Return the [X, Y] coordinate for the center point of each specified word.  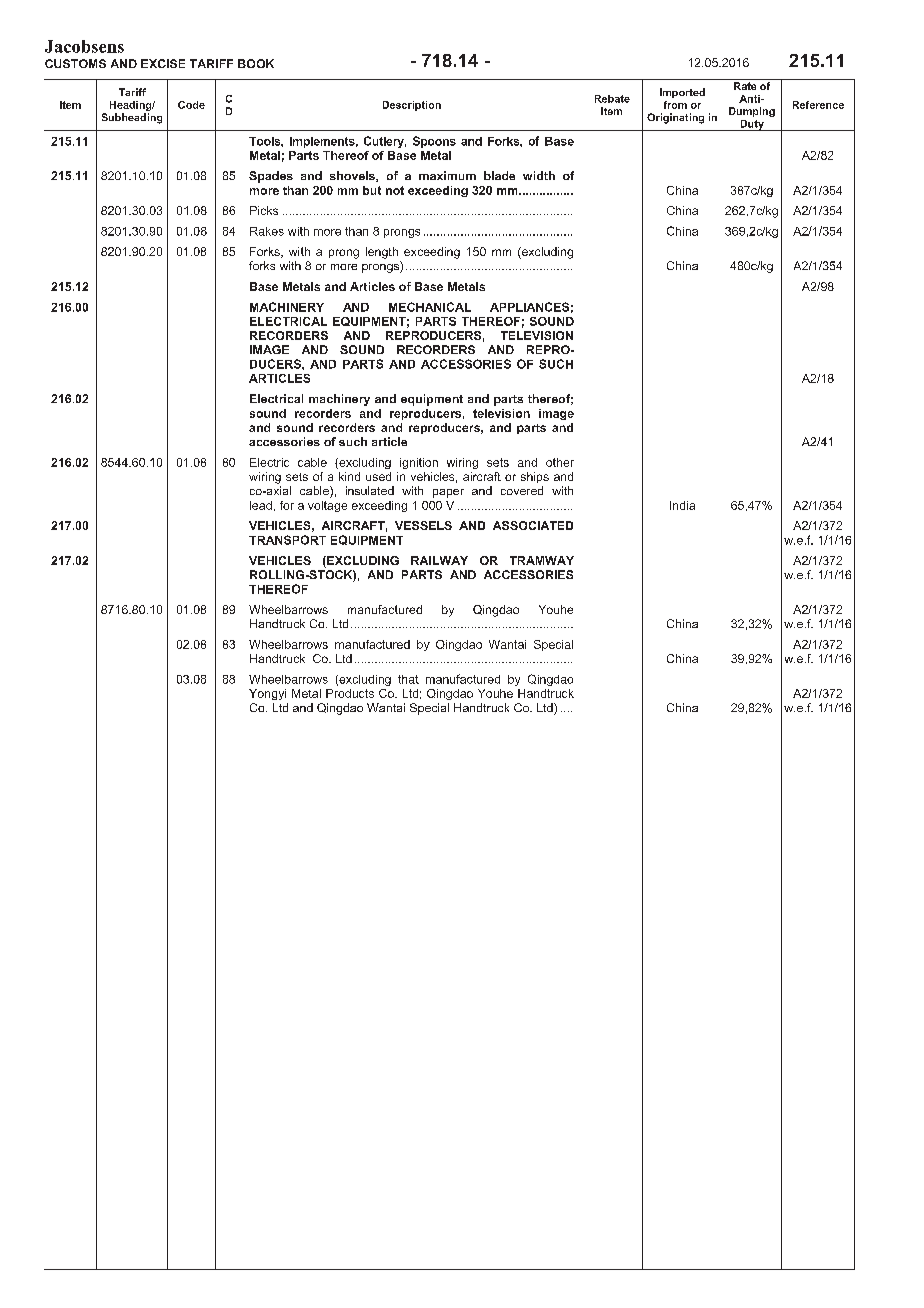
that [408, 679]
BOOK [256, 63]
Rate [745, 86]
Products [350, 693]
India [682, 505]
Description [412, 106]
